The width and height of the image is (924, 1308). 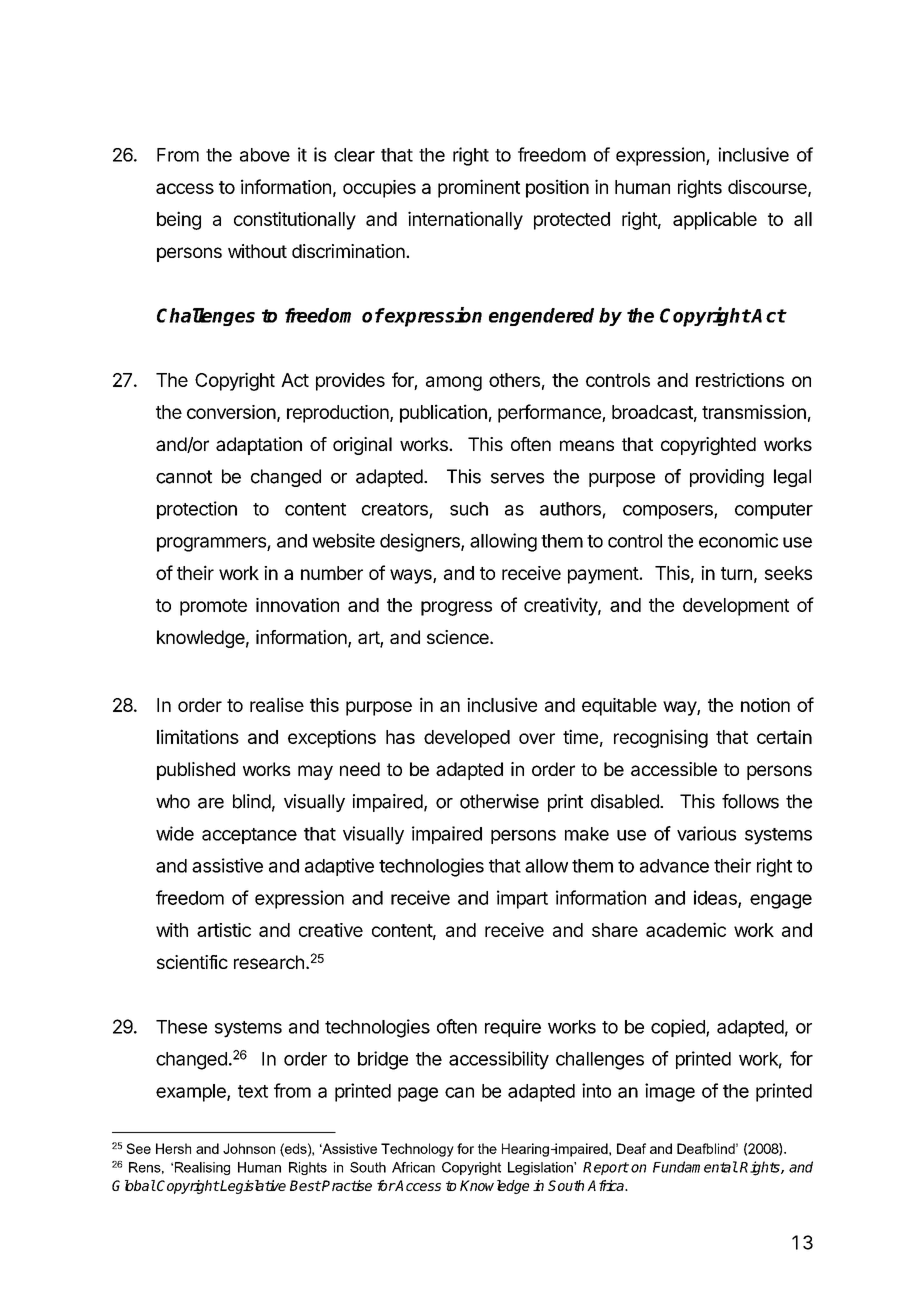 What do you see at coordinates (249, 836) in the image?
I see `acceptance` at bounding box center [249, 836].
